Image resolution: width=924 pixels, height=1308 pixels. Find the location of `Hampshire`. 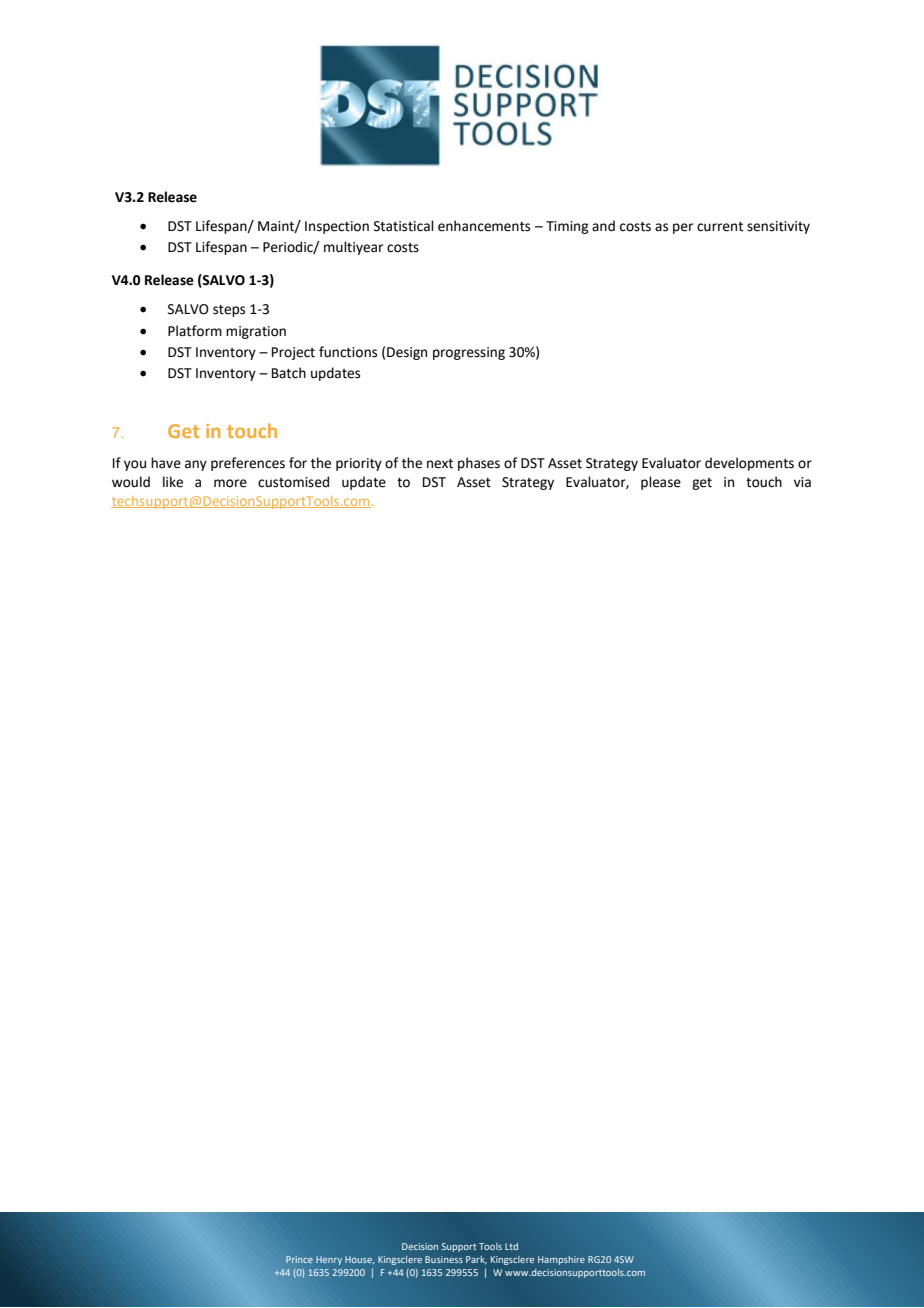

Hampshire is located at coordinates (561, 1260).
